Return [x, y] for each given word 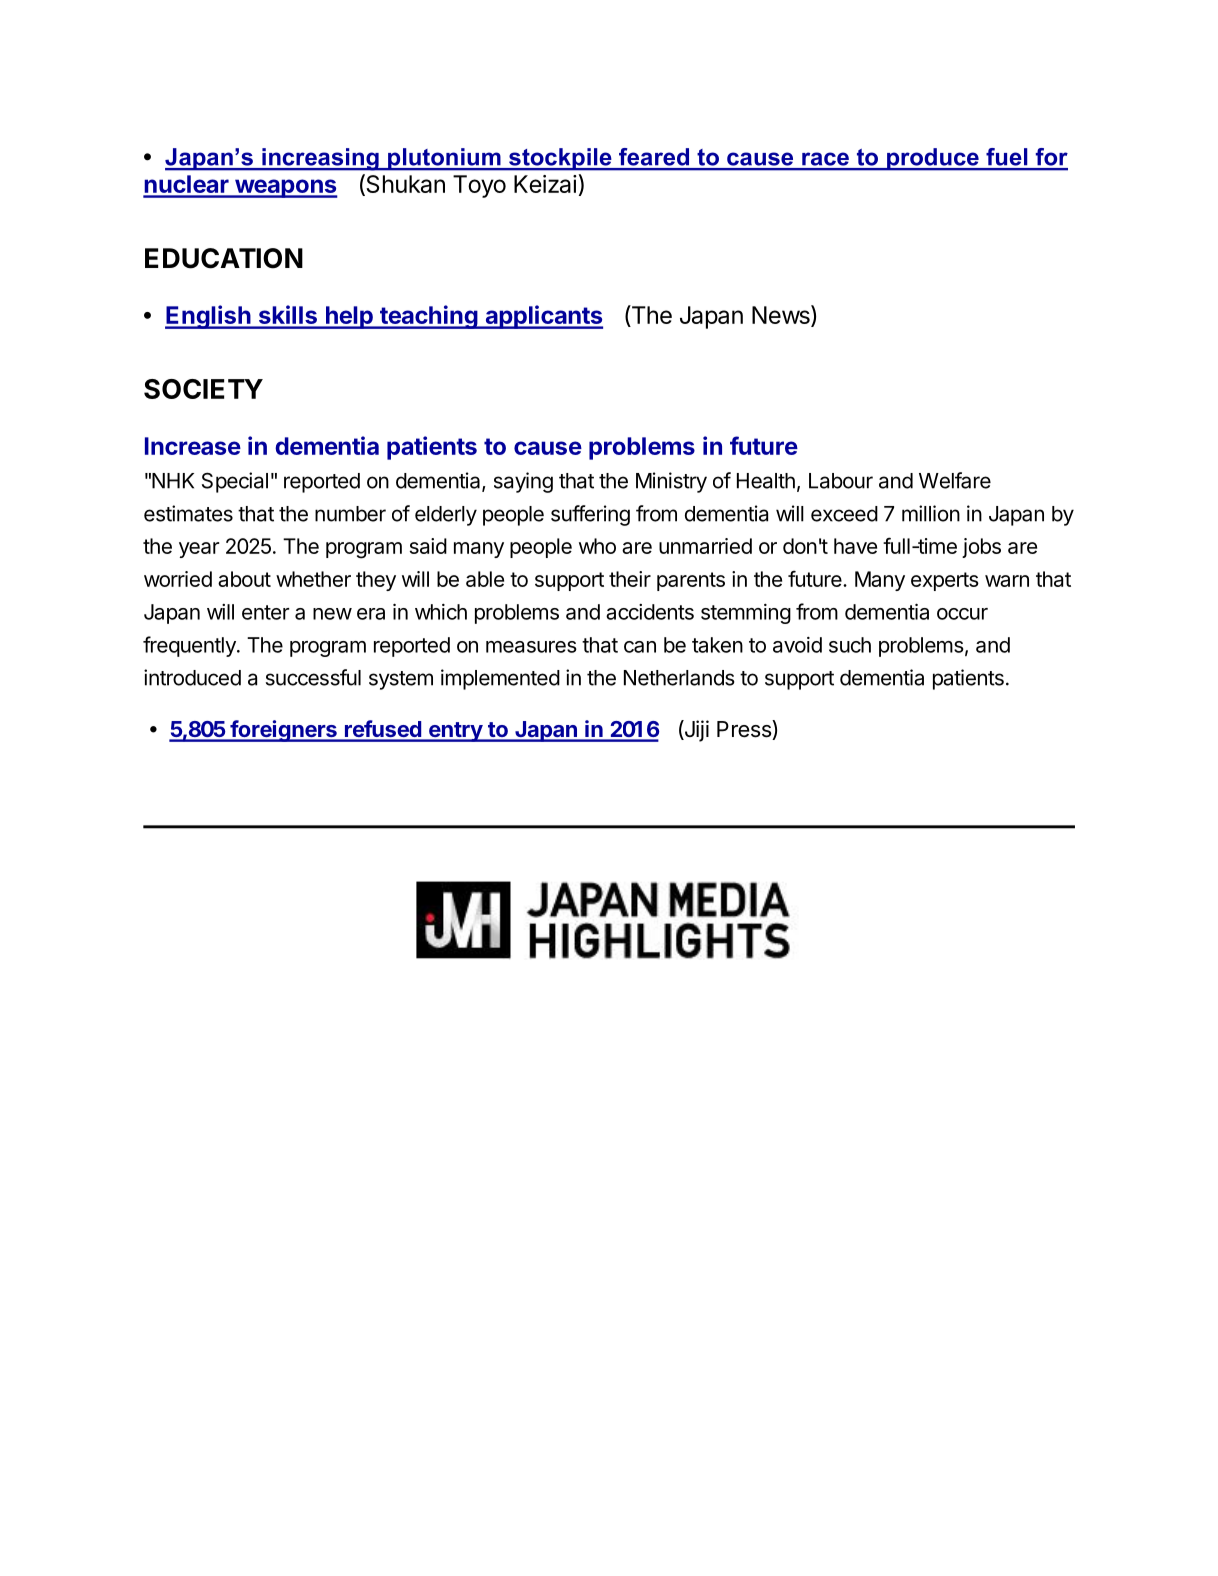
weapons [285, 188]
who [597, 546]
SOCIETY [203, 389]
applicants [543, 317]
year [199, 550]
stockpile [560, 159]
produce [933, 159]
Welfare [955, 480]
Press [745, 730]
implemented [500, 679]
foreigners [283, 731]
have [855, 546]
